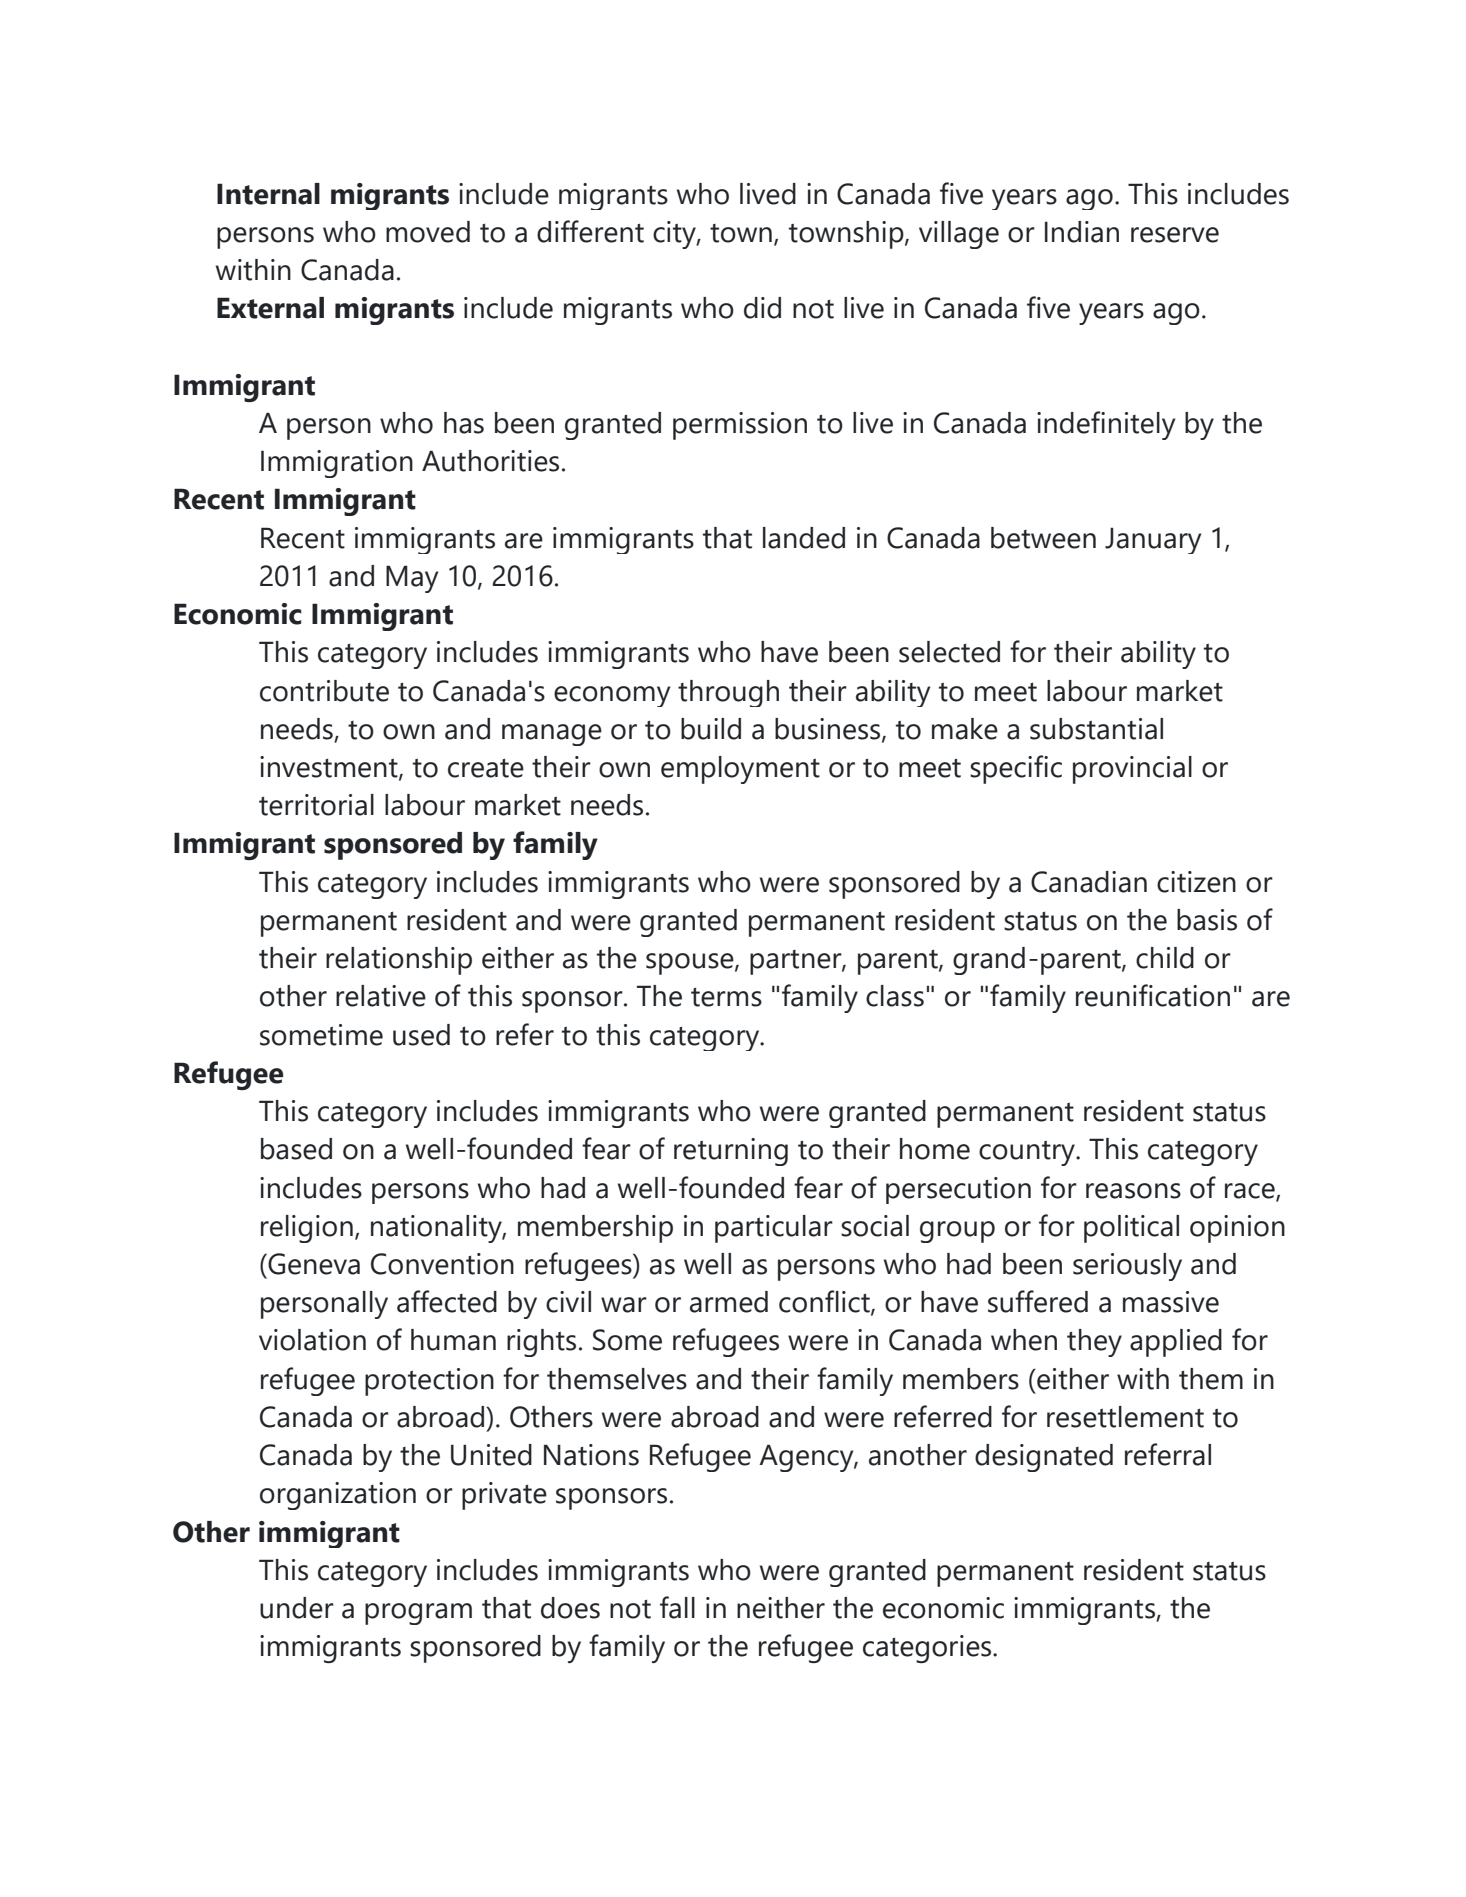  What do you see at coordinates (1096, 729) in the image?
I see `substantial` at bounding box center [1096, 729].
